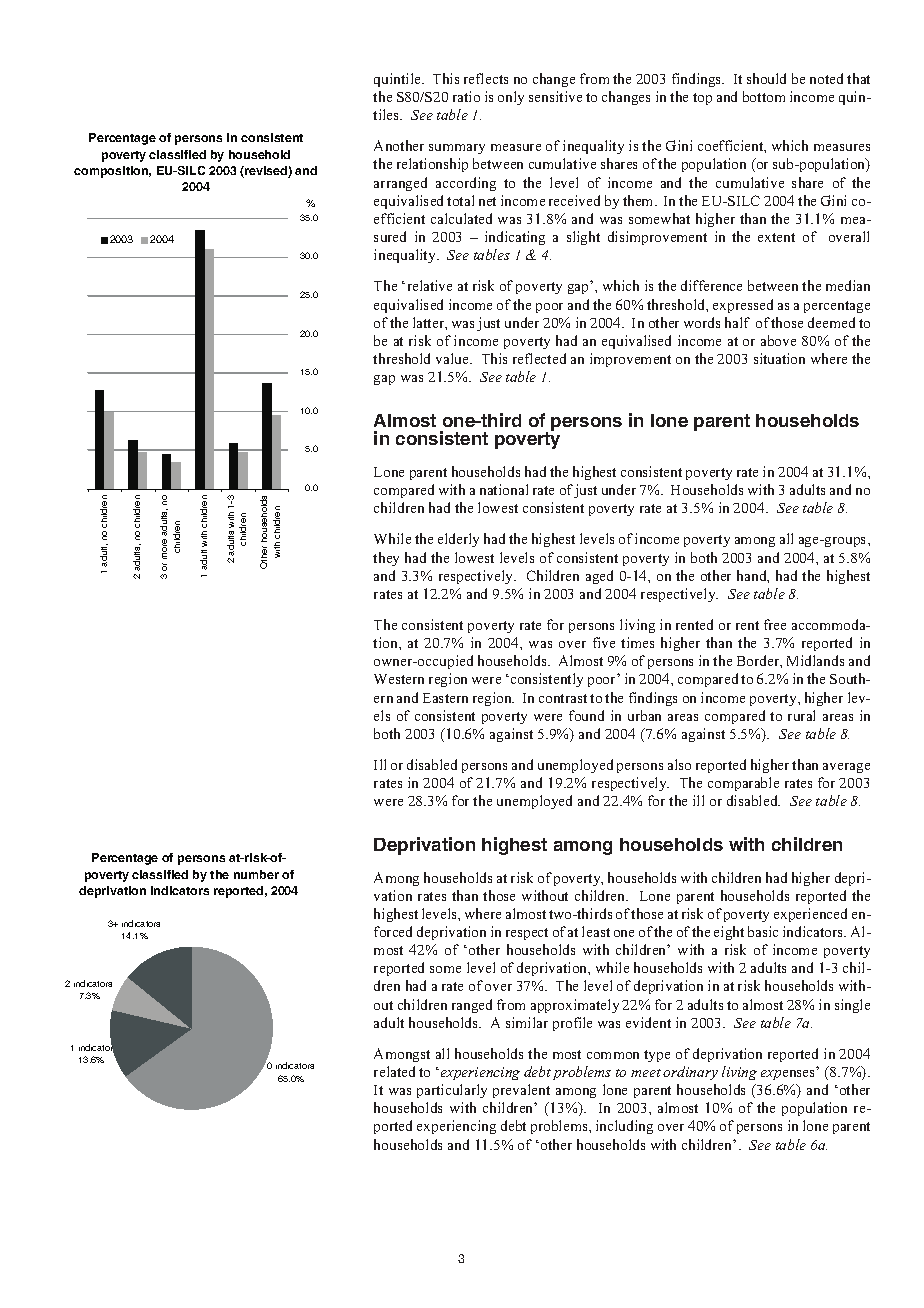 Image resolution: width=924 pixels, height=1308 pixels. What do you see at coordinates (764, 96) in the page?
I see `bottom` at bounding box center [764, 96].
